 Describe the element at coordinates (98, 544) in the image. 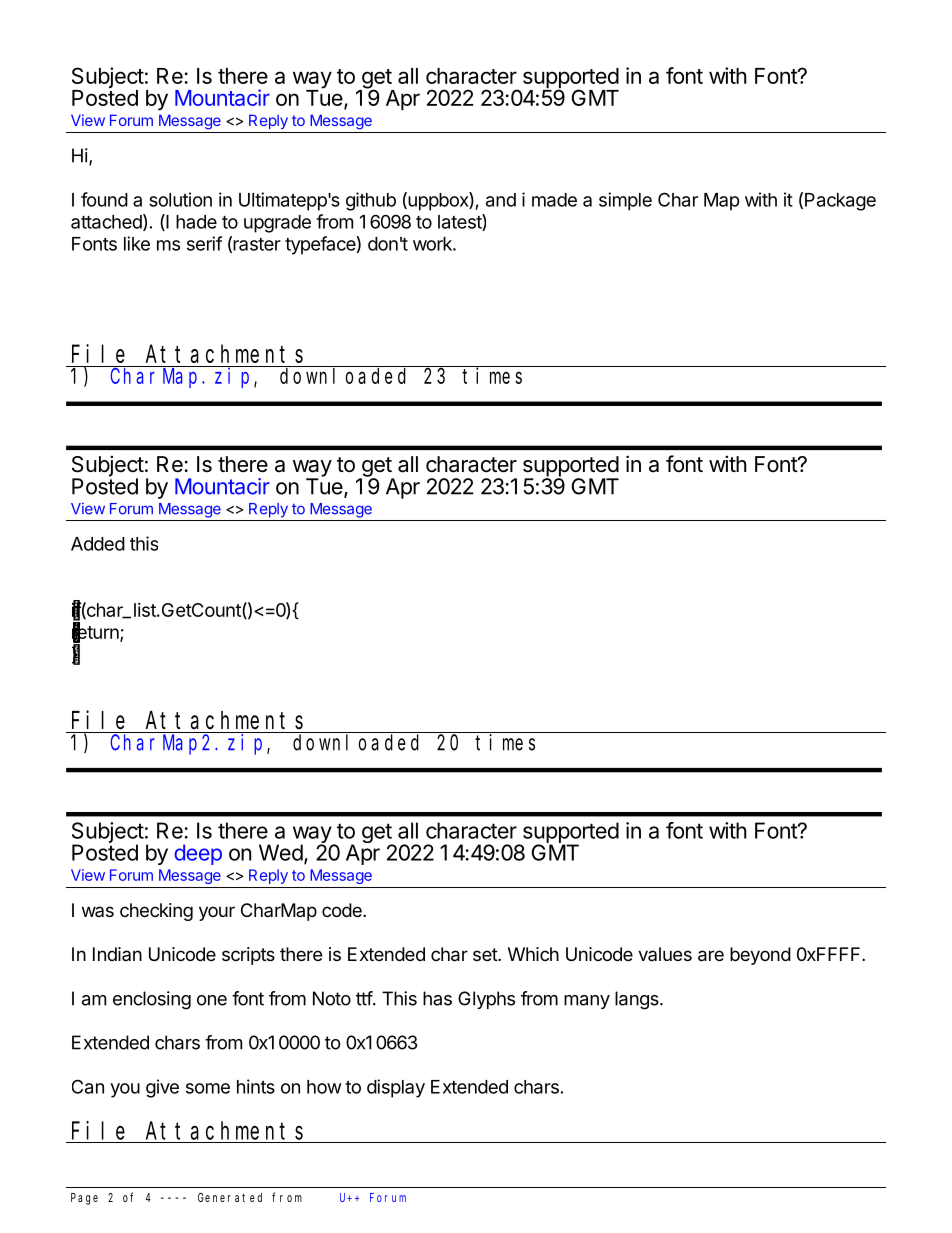

I see `Added` at that location.
